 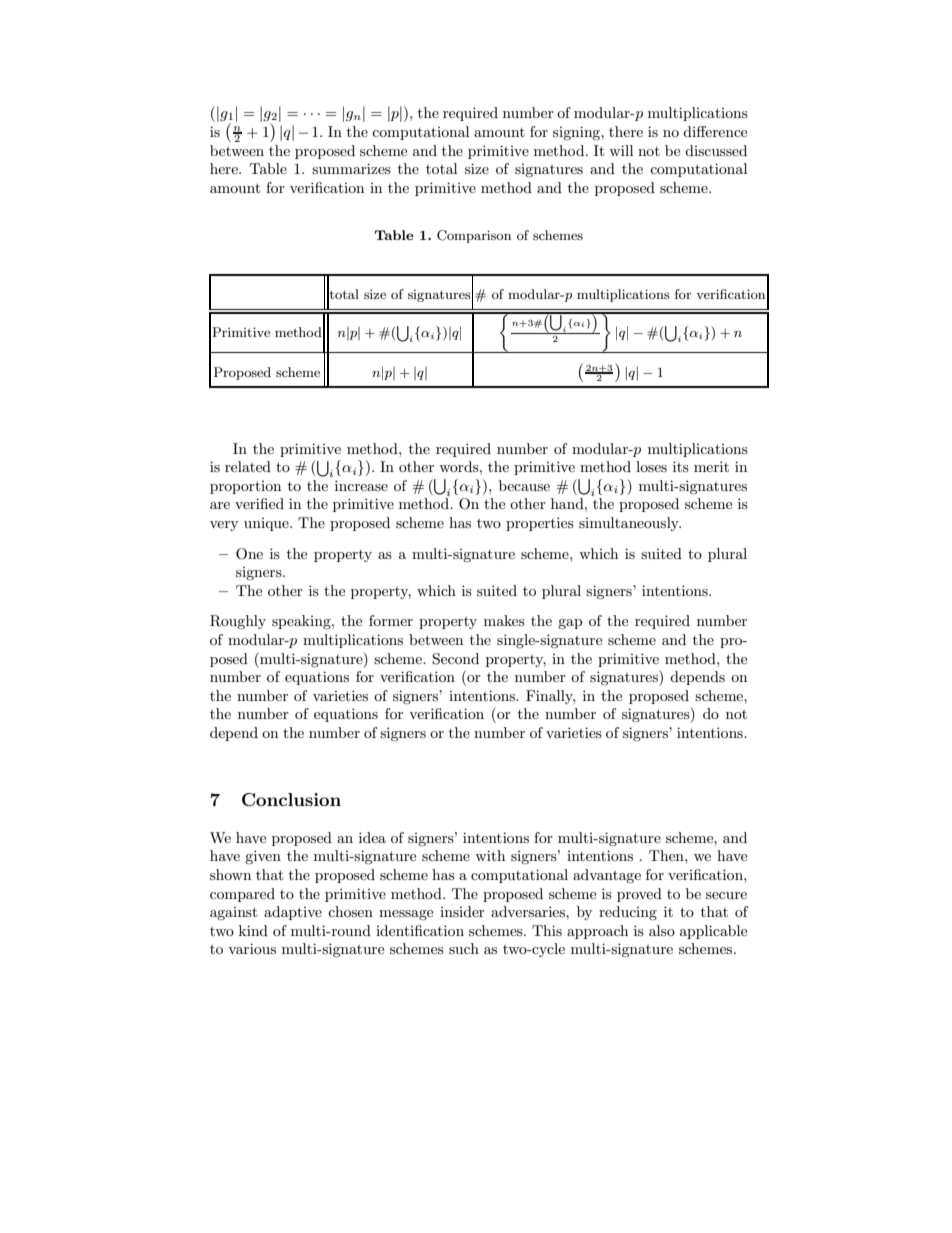 I want to click on gap, so click(x=570, y=624).
